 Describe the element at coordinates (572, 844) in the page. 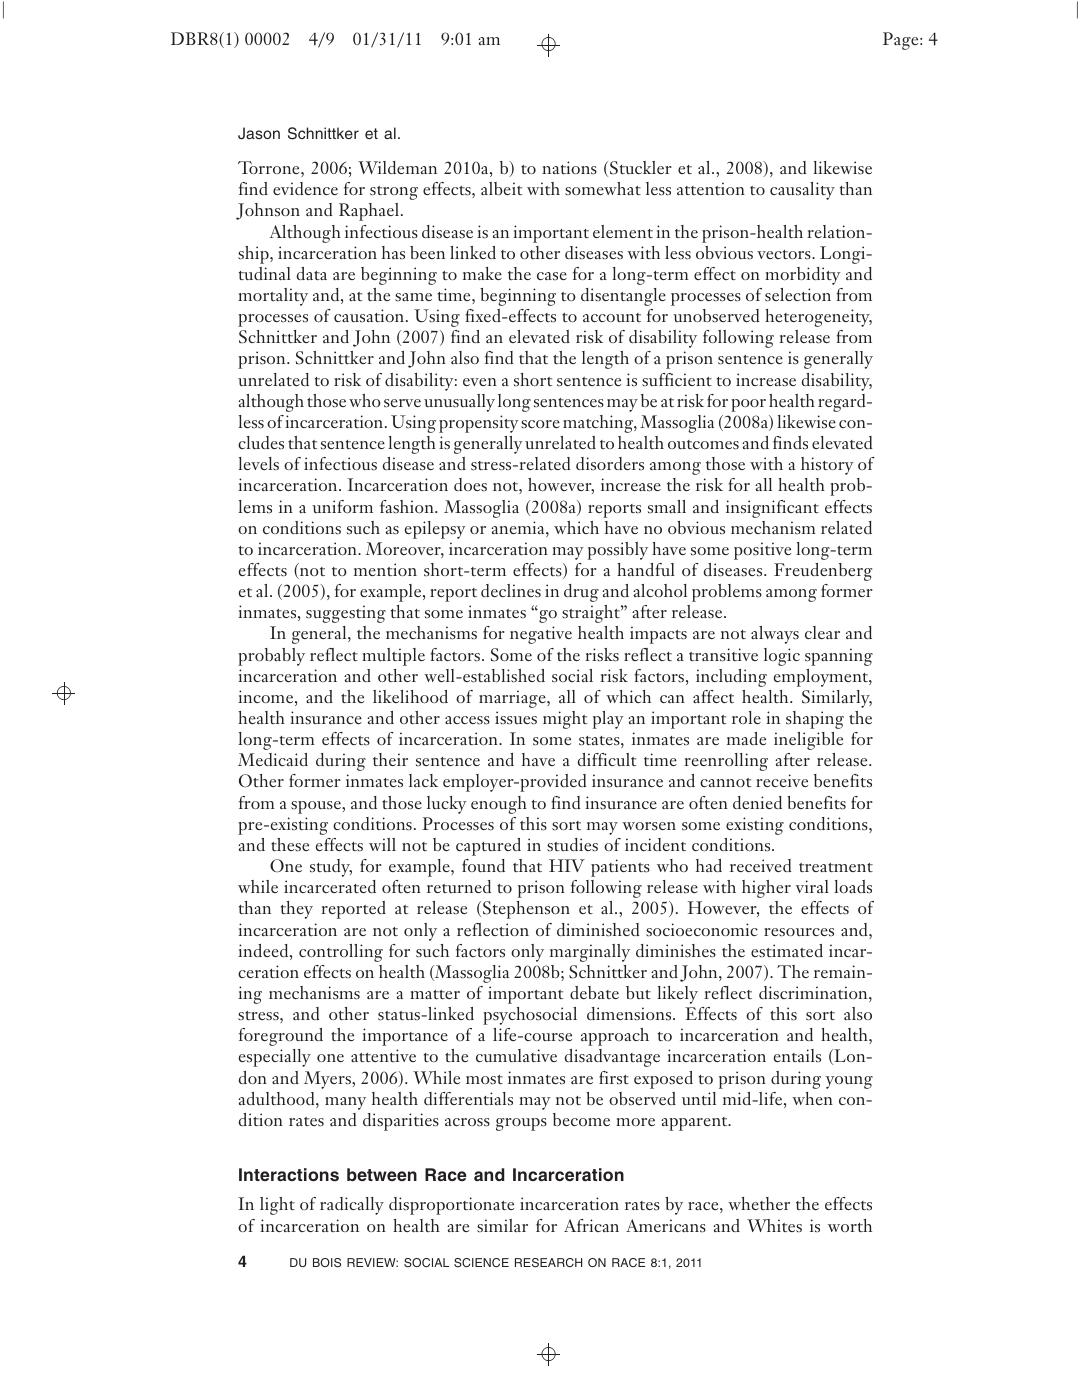

I see `studies` at that location.
